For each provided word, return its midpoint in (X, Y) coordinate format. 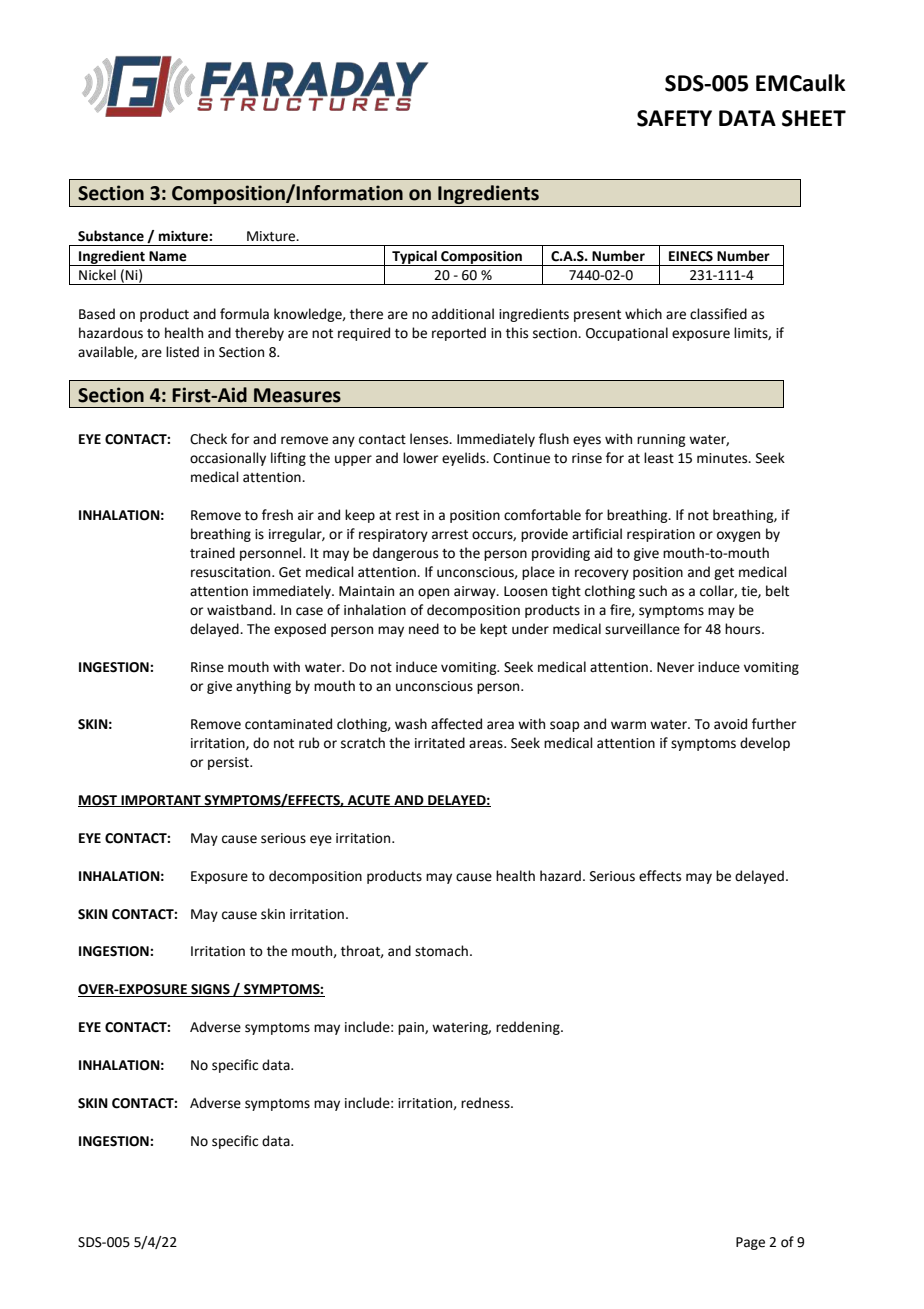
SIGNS (210, 990)
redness (486, 1103)
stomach (441, 951)
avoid (730, 724)
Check (208, 439)
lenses (430, 439)
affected (456, 724)
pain (412, 1028)
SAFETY (674, 118)
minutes (723, 458)
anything (263, 687)
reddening (529, 1028)
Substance (111, 236)
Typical (414, 258)
